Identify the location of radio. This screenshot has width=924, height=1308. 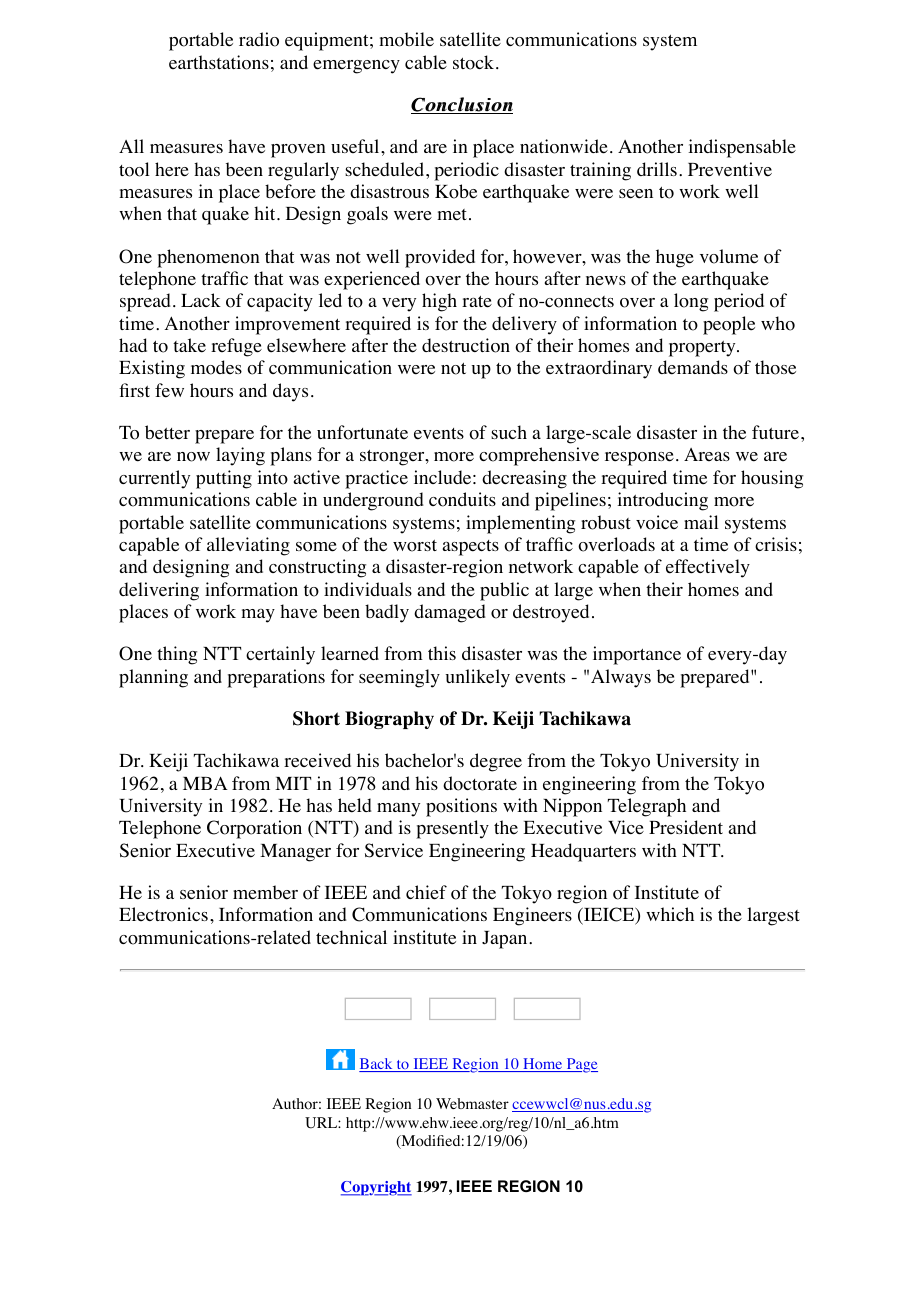
(259, 39).
